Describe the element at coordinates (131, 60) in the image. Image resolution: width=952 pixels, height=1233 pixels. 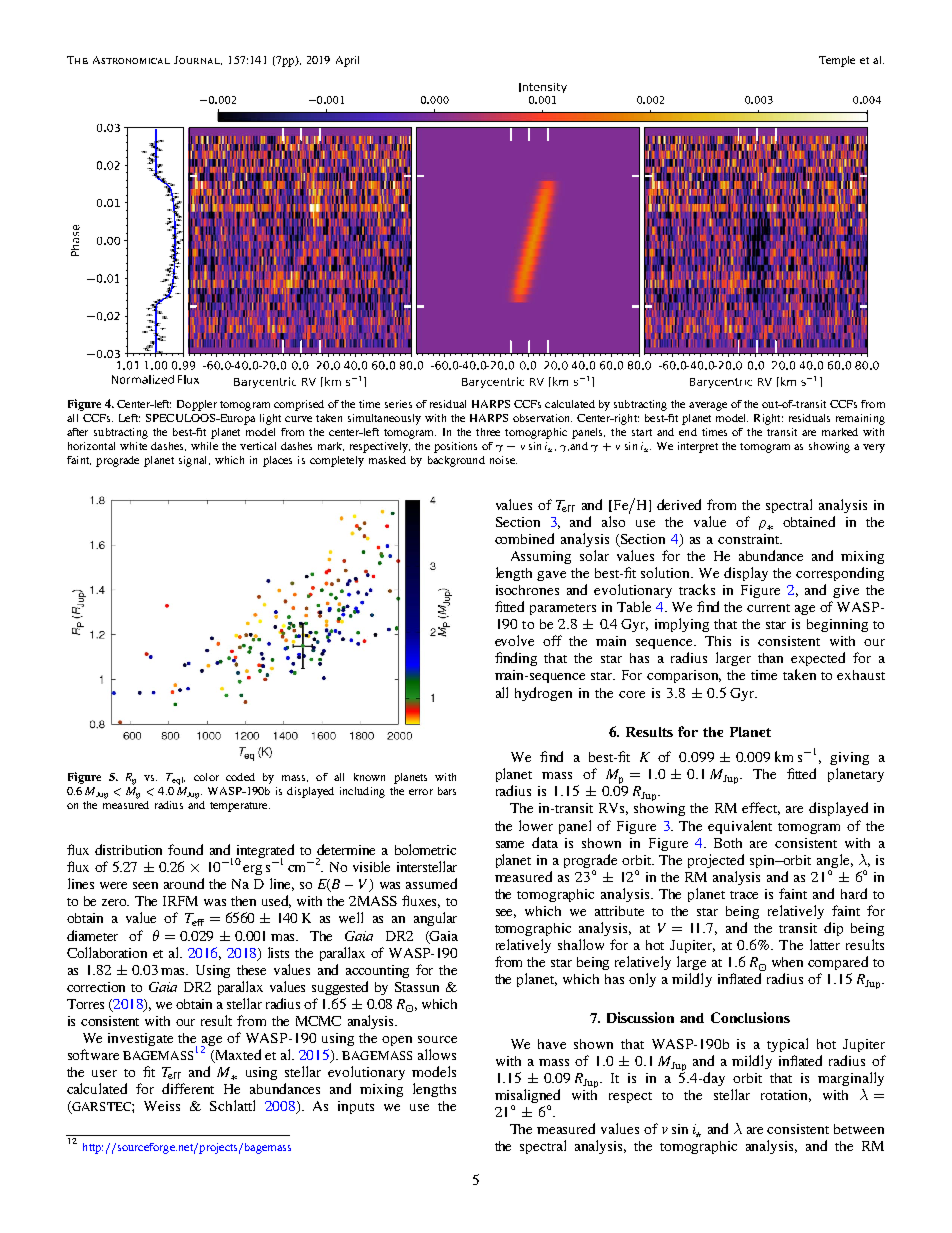
I see `Astronomical` at that location.
